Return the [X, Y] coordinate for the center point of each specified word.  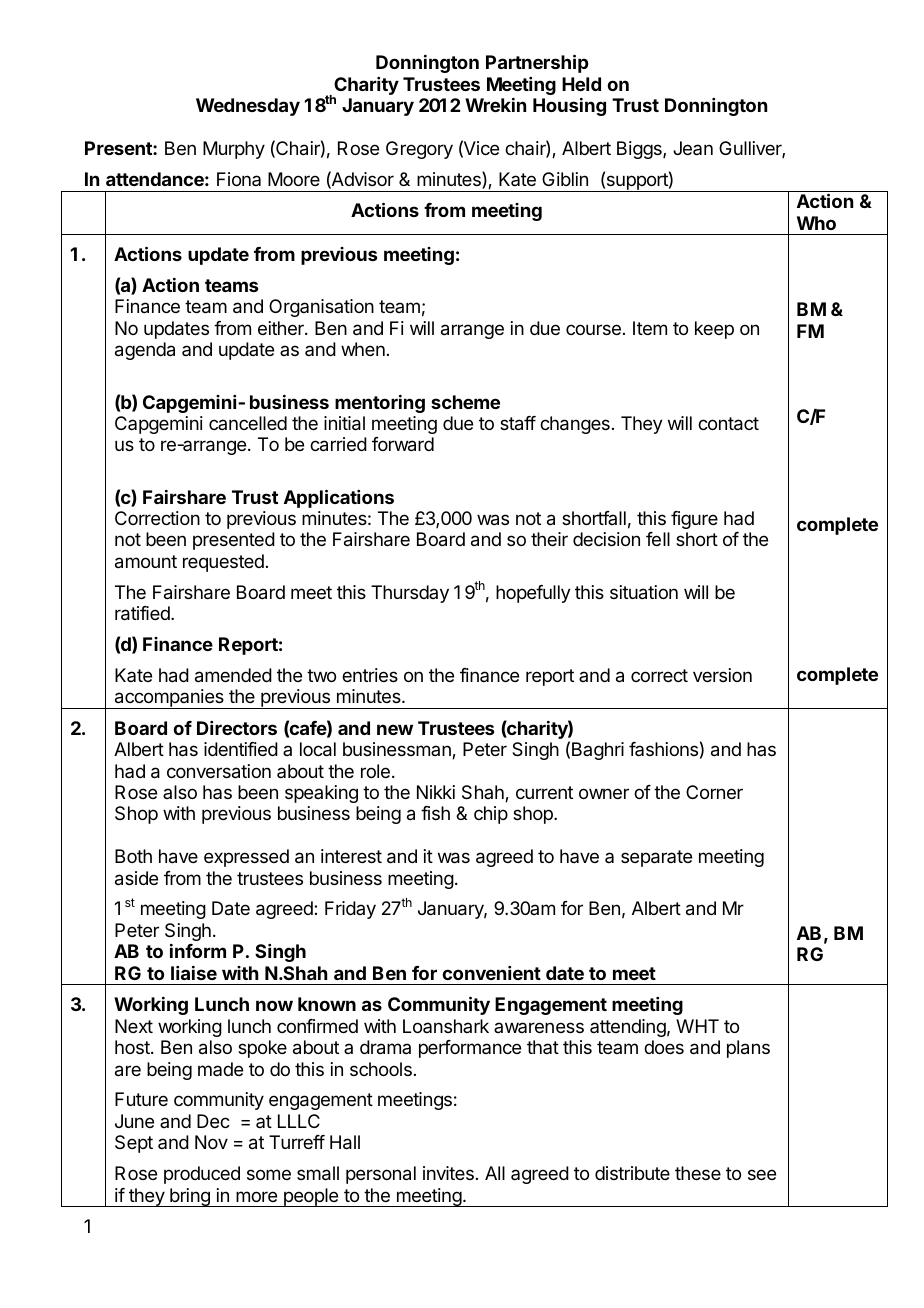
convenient [491, 973]
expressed [246, 858]
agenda [145, 351]
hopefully [533, 594]
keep [714, 330]
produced [202, 1175]
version [722, 675]
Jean [693, 148]
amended [233, 675]
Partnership [537, 63]
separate [656, 858]
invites [448, 1173]
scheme [465, 402]
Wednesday [248, 107]
